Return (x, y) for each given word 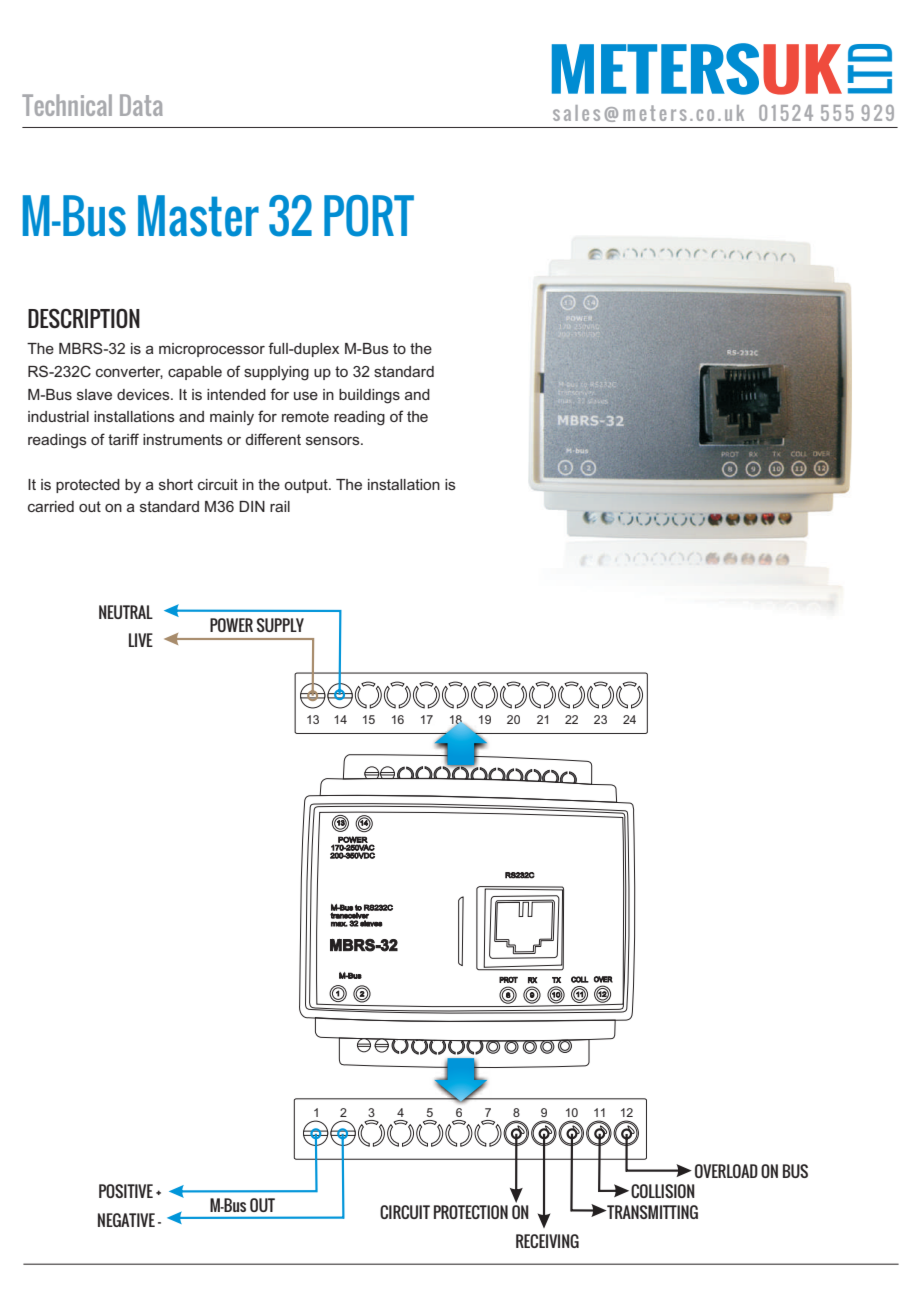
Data (141, 105)
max (339, 924)
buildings (369, 396)
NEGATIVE (126, 1220)
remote (305, 416)
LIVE (141, 640)
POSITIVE (126, 1191)
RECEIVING (547, 1241)
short (176, 484)
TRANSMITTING (651, 1212)
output (307, 486)
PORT (369, 216)
